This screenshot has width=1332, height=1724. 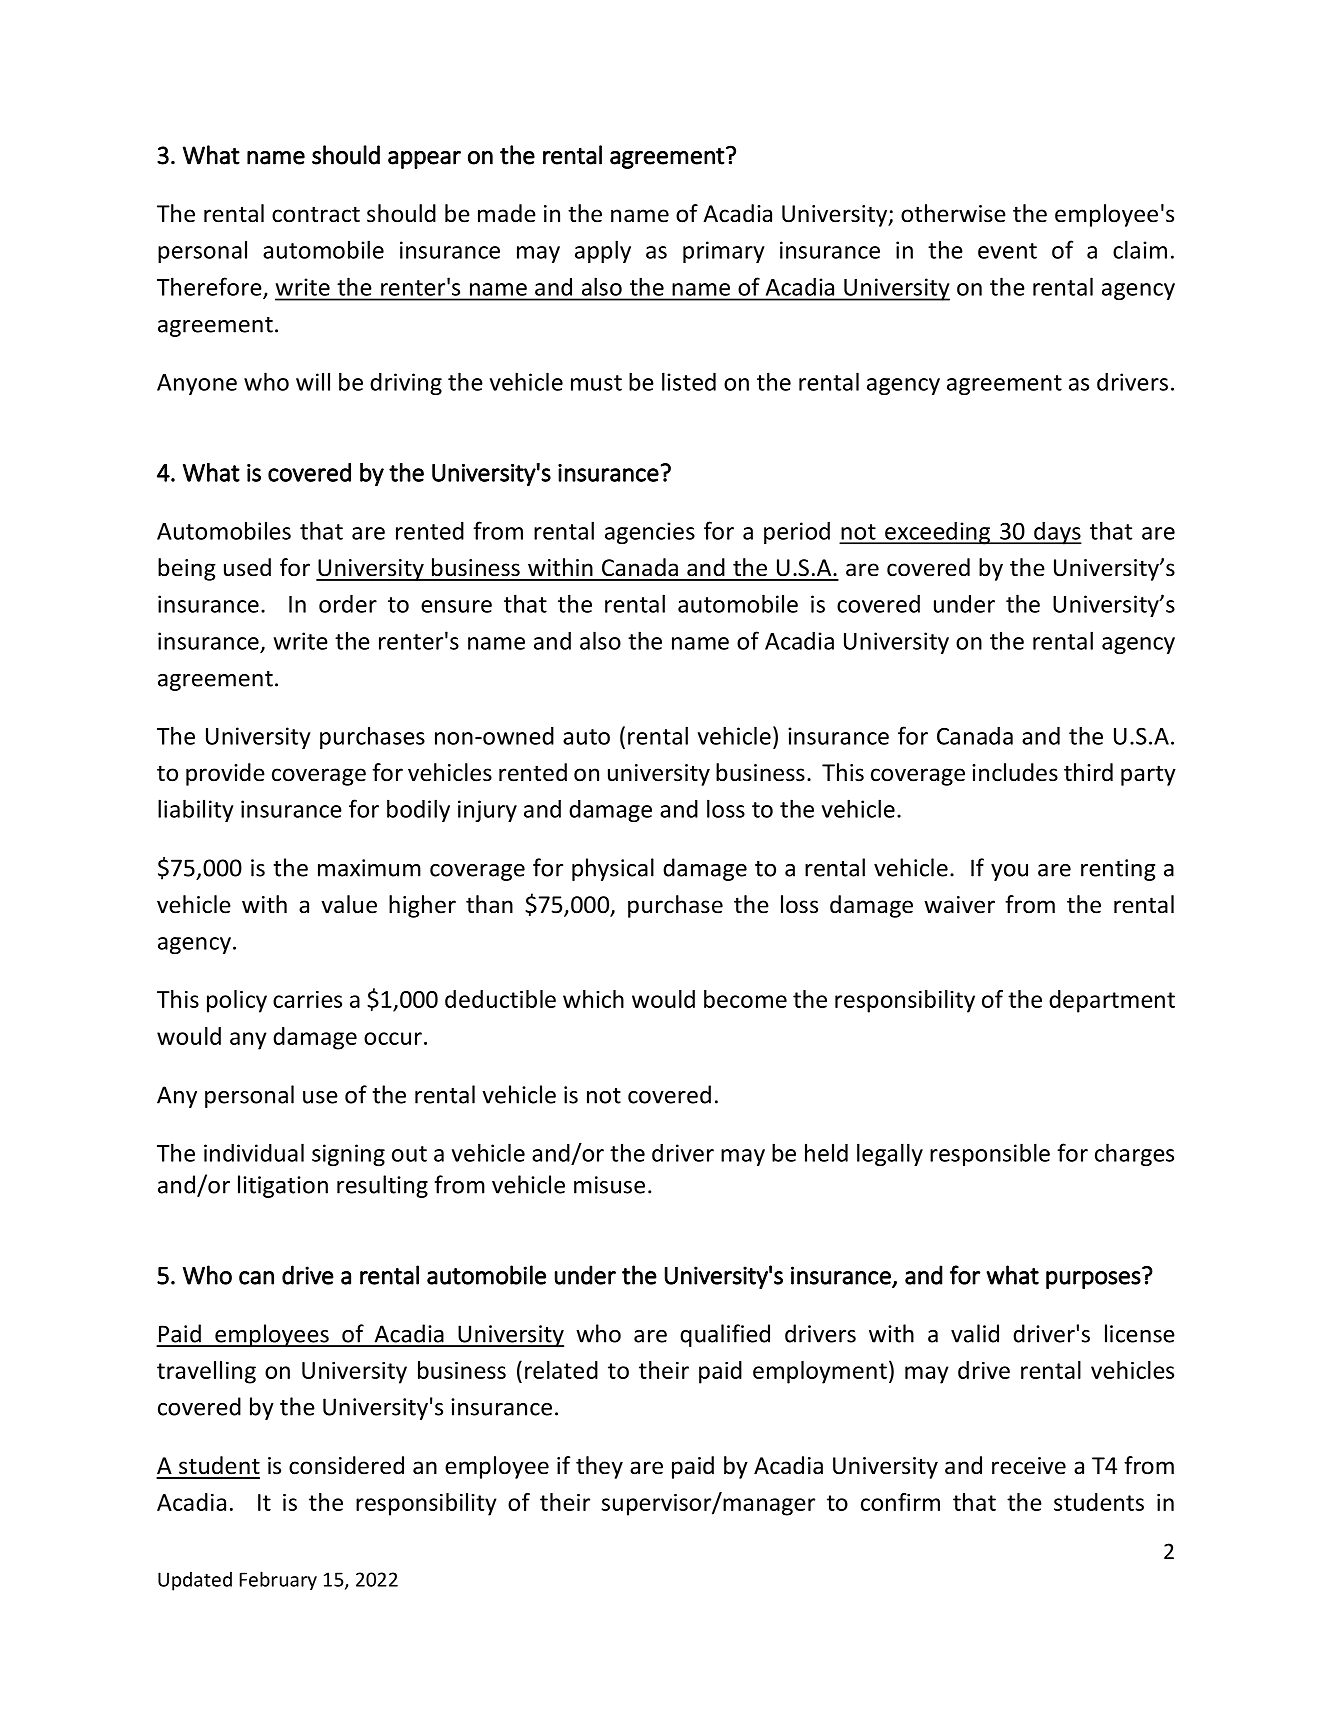 What do you see at coordinates (1057, 533) in the screenshot?
I see `days` at bounding box center [1057, 533].
